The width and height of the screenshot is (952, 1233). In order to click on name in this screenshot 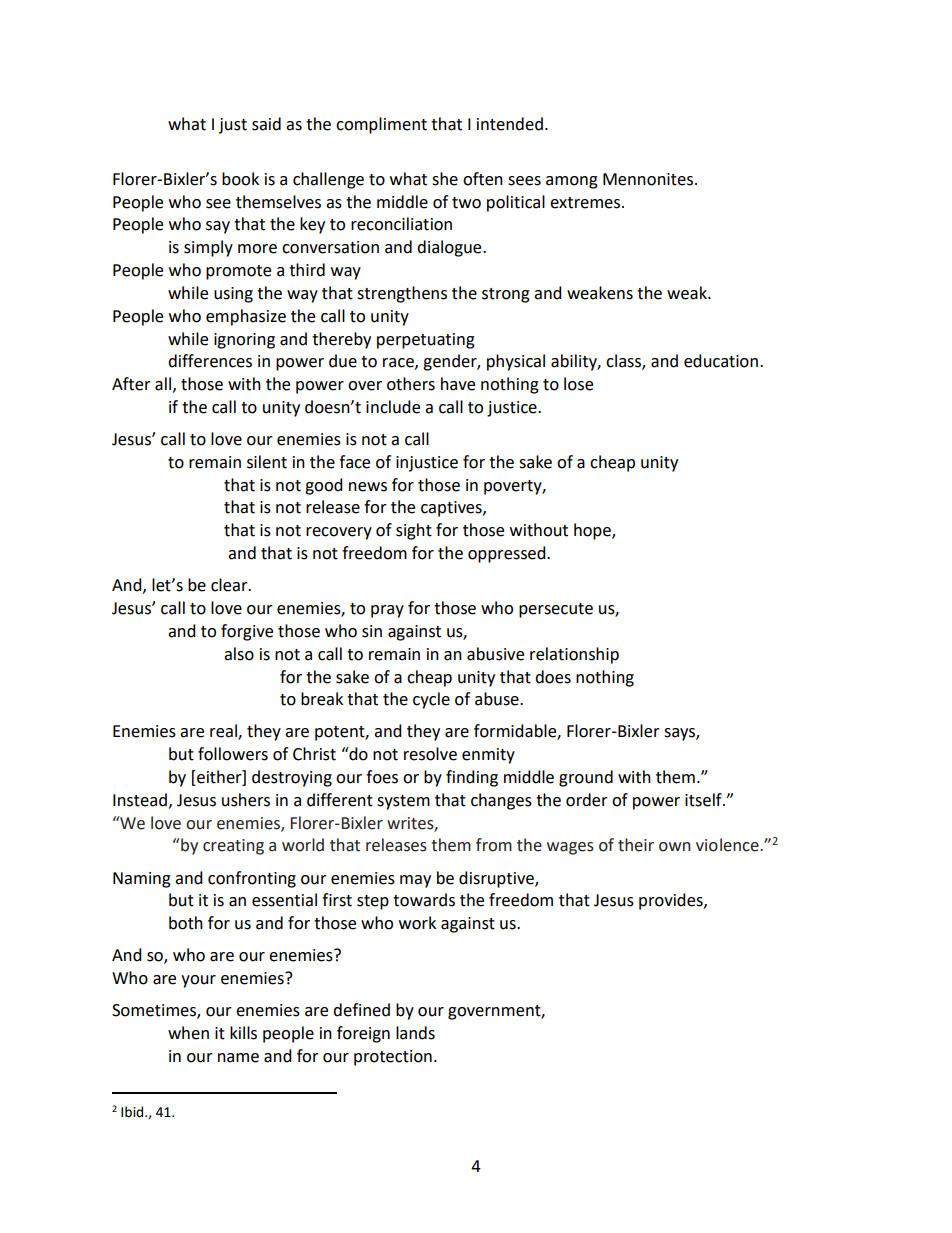, I will do `click(238, 1058)`.
